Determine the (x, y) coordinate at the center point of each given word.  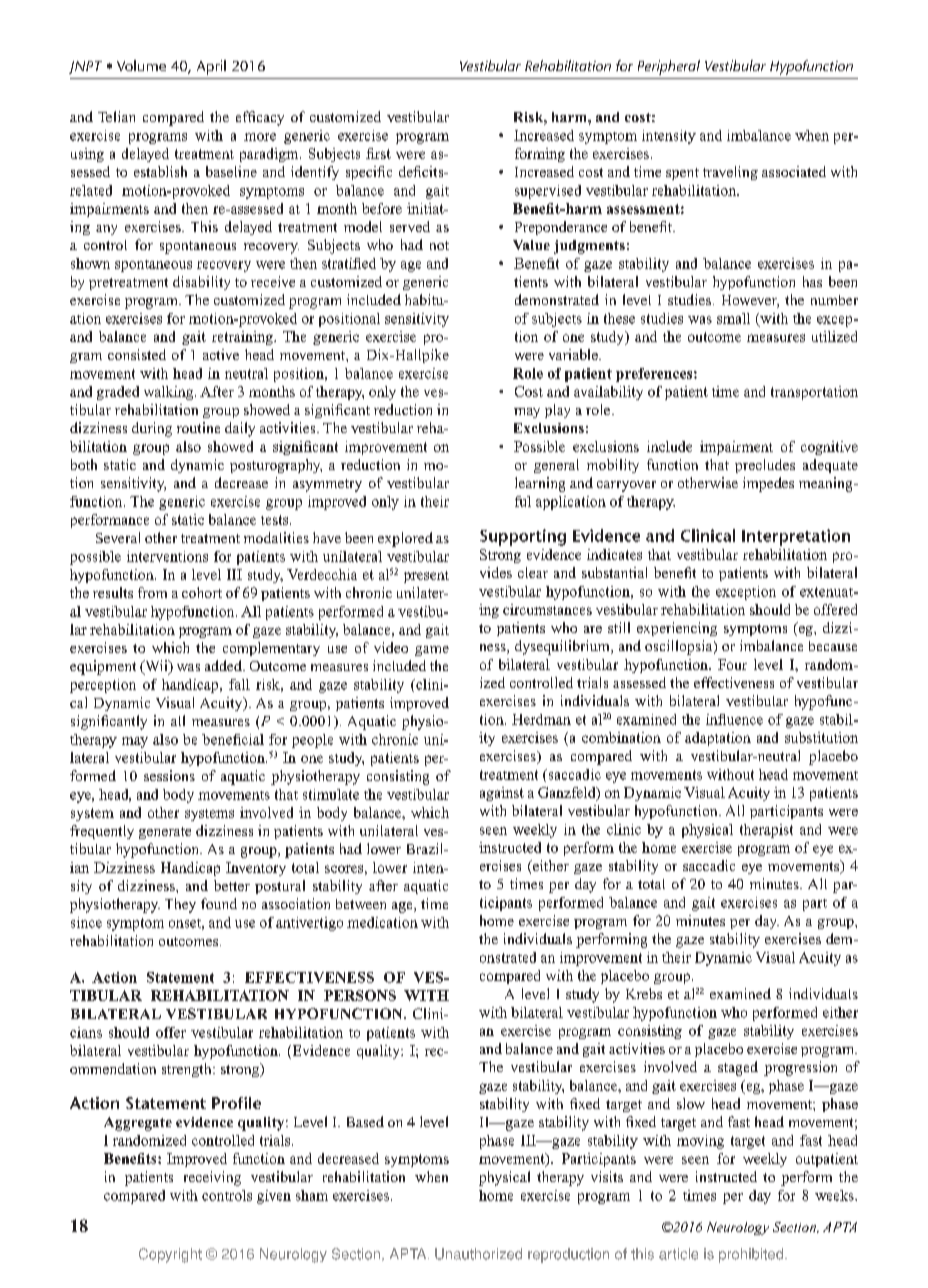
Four (732, 664)
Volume (141, 65)
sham (312, 1195)
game (432, 651)
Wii (156, 667)
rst (382, 154)
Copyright (170, 1255)
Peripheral (669, 67)
